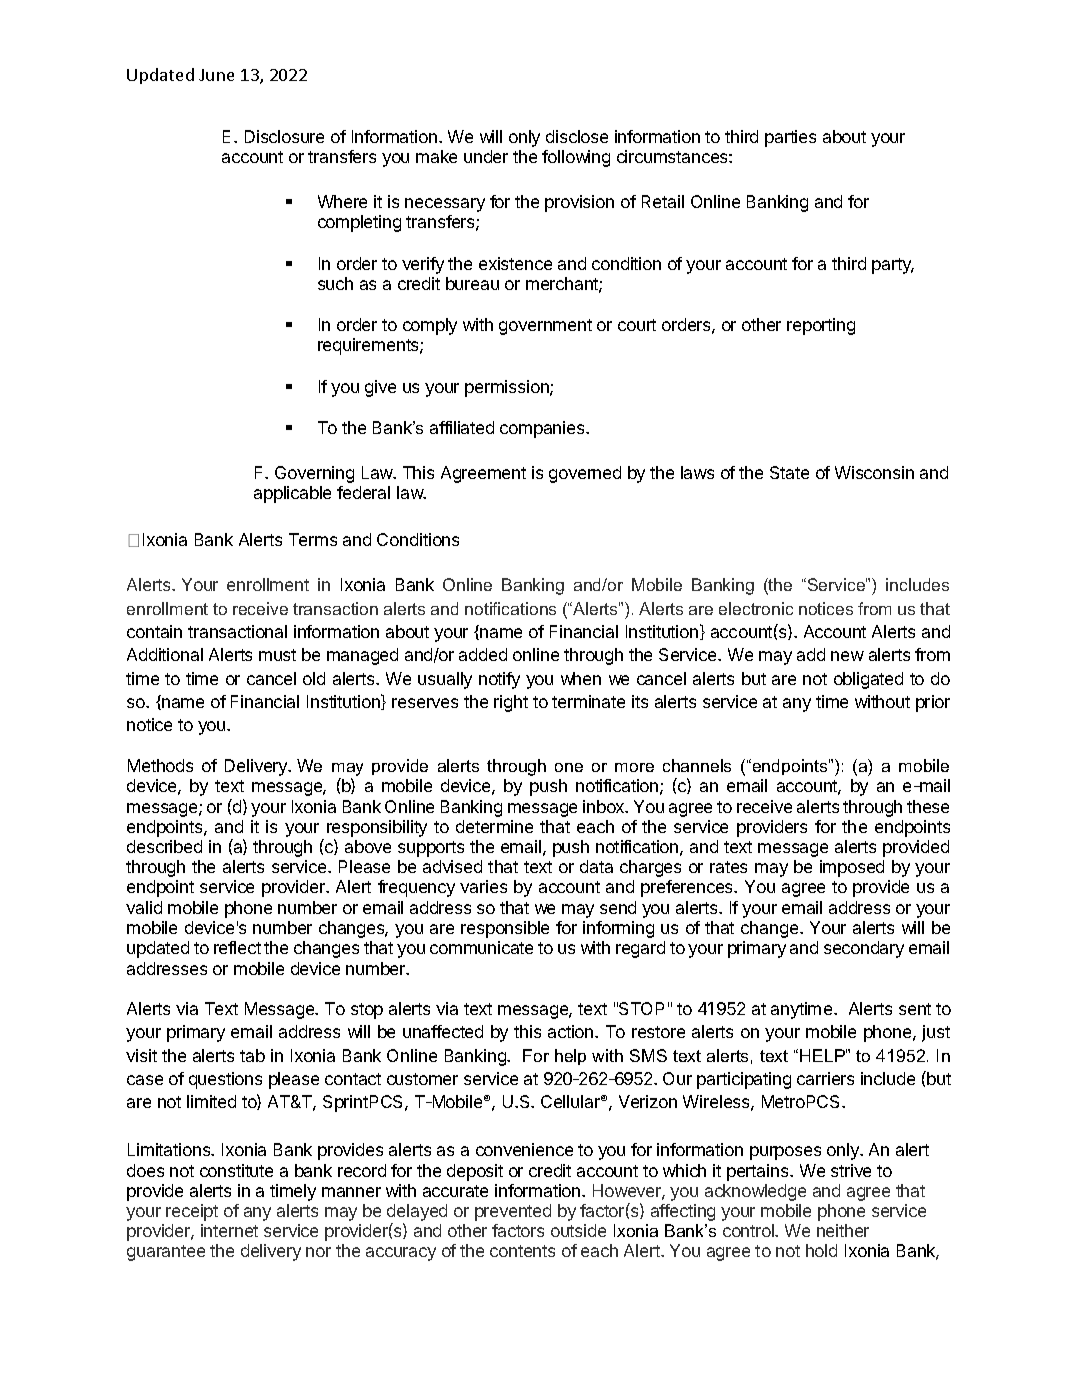 Image resolution: width=1078 pixels, height=1395 pixels. I want to click on determine, so click(494, 826).
